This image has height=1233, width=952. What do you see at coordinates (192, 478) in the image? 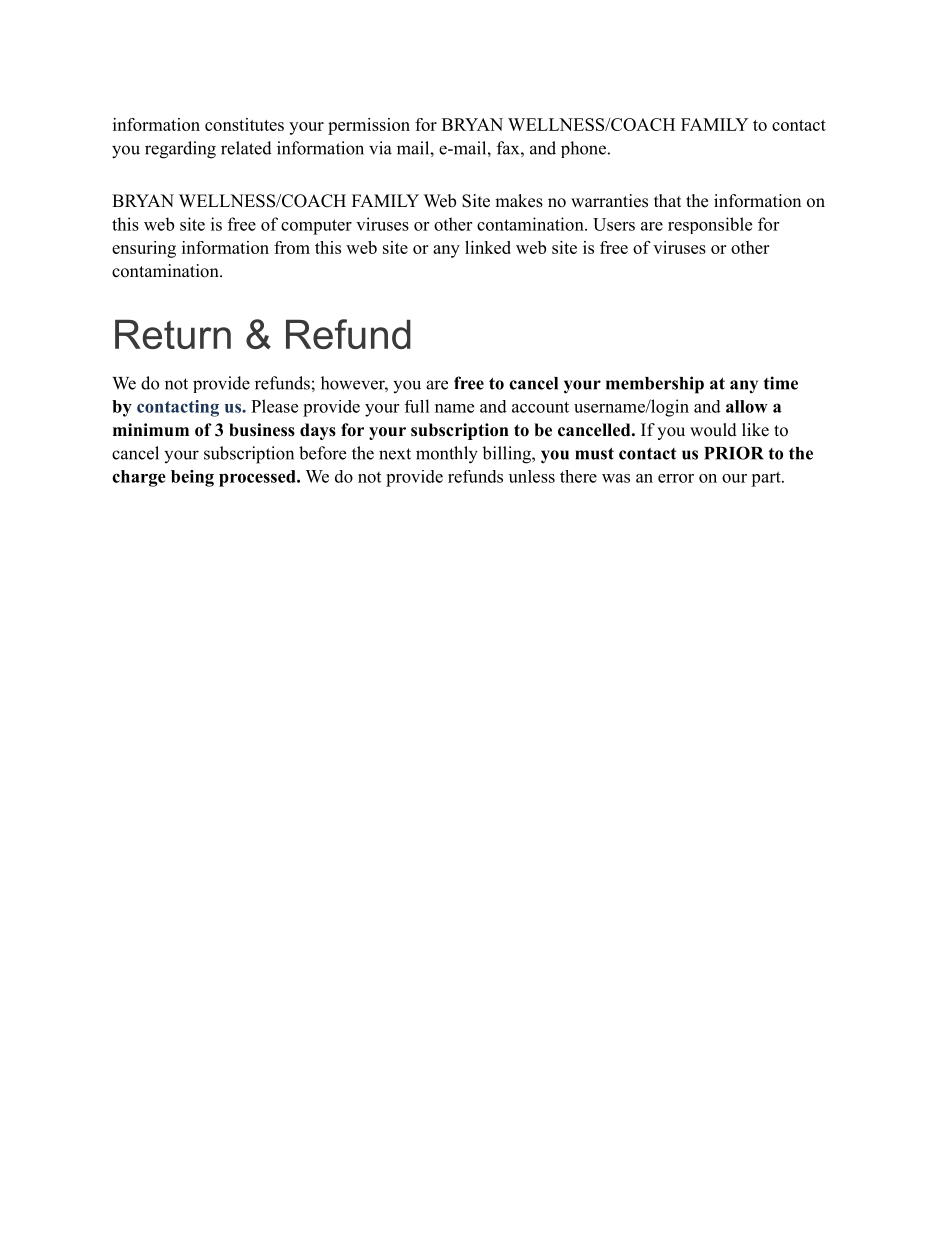
I see `being` at bounding box center [192, 478].
